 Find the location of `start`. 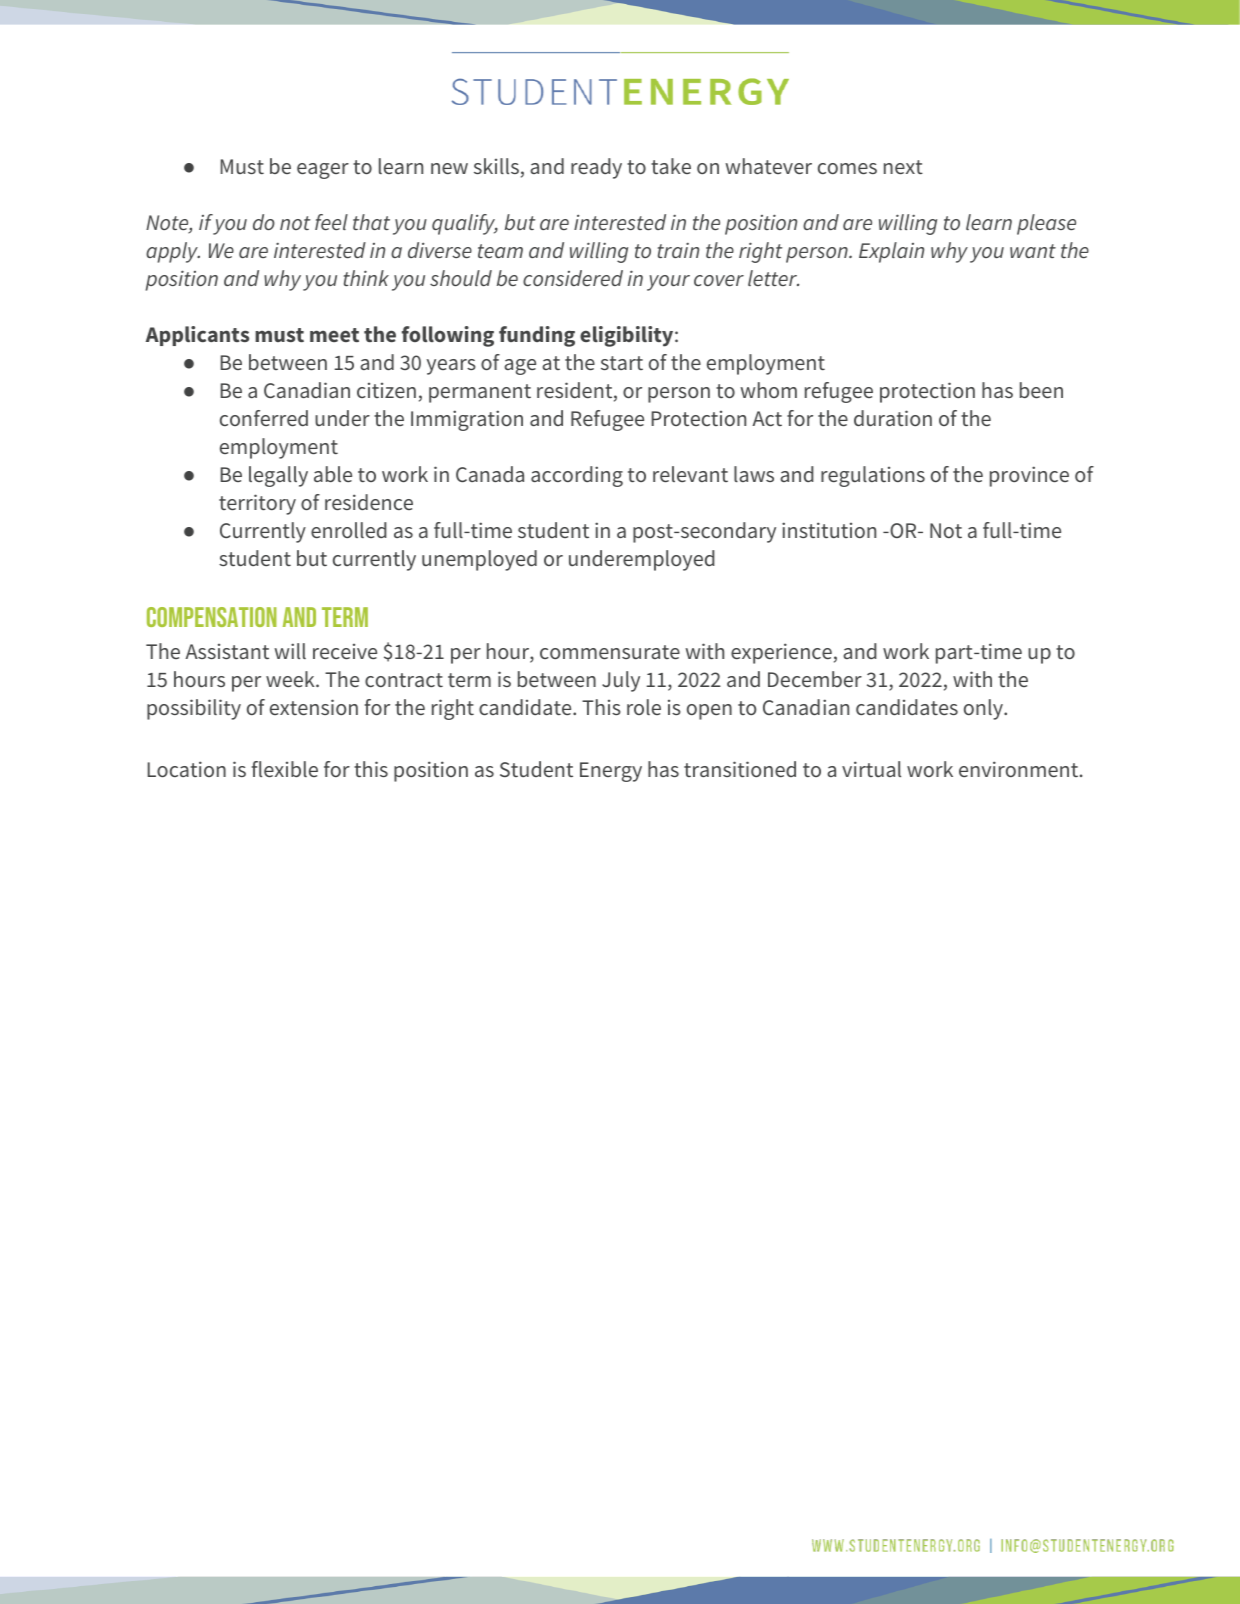

start is located at coordinates (622, 363).
